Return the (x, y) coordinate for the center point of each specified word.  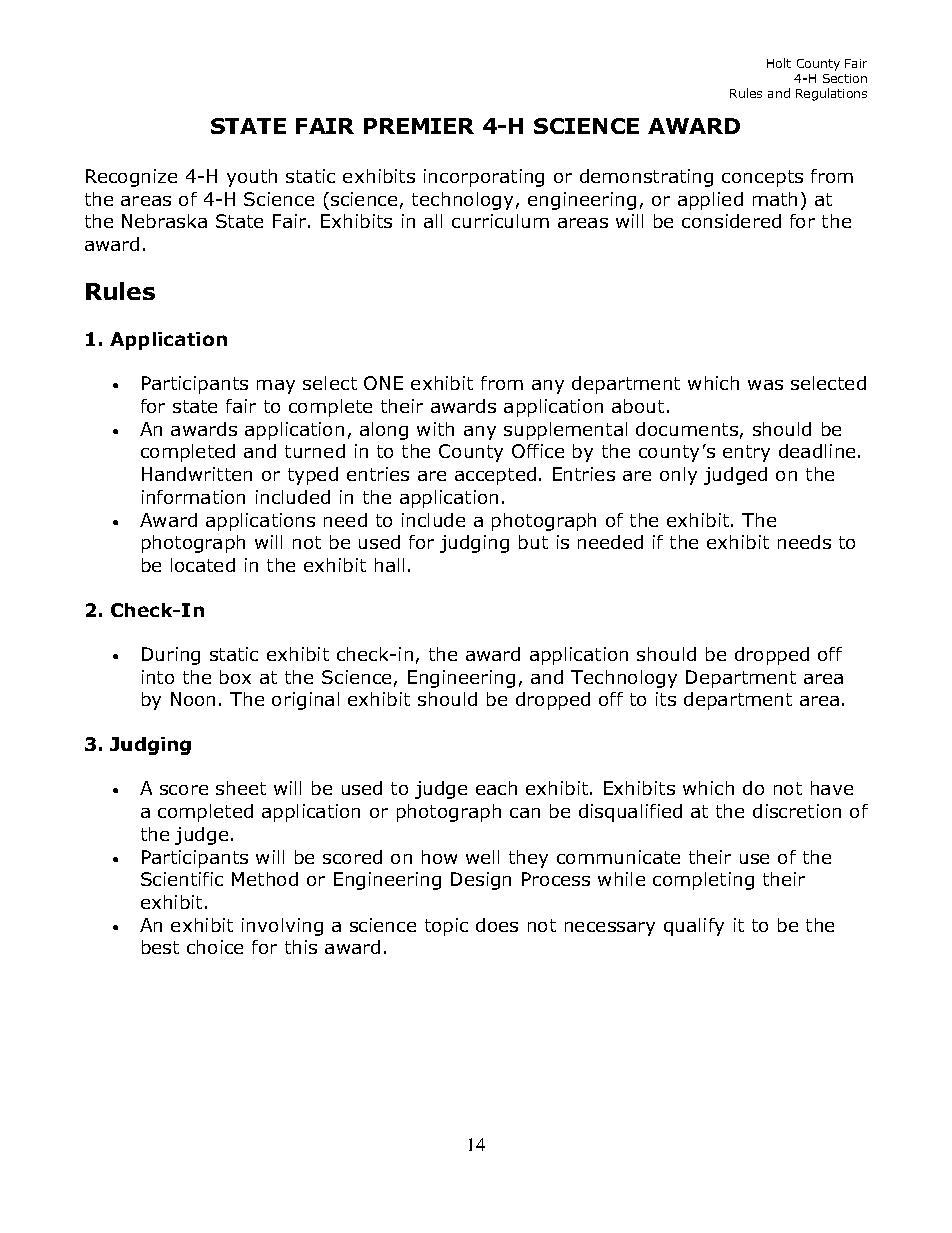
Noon (193, 699)
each (496, 788)
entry (746, 453)
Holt (779, 63)
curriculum (500, 221)
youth (252, 178)
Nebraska (164, 221)
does (497, 925)
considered (731, 221)
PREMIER (419, 126)
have (832, 788)
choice (215, 947)
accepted (495, 476)
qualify (694, 927)
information (193, 497)
